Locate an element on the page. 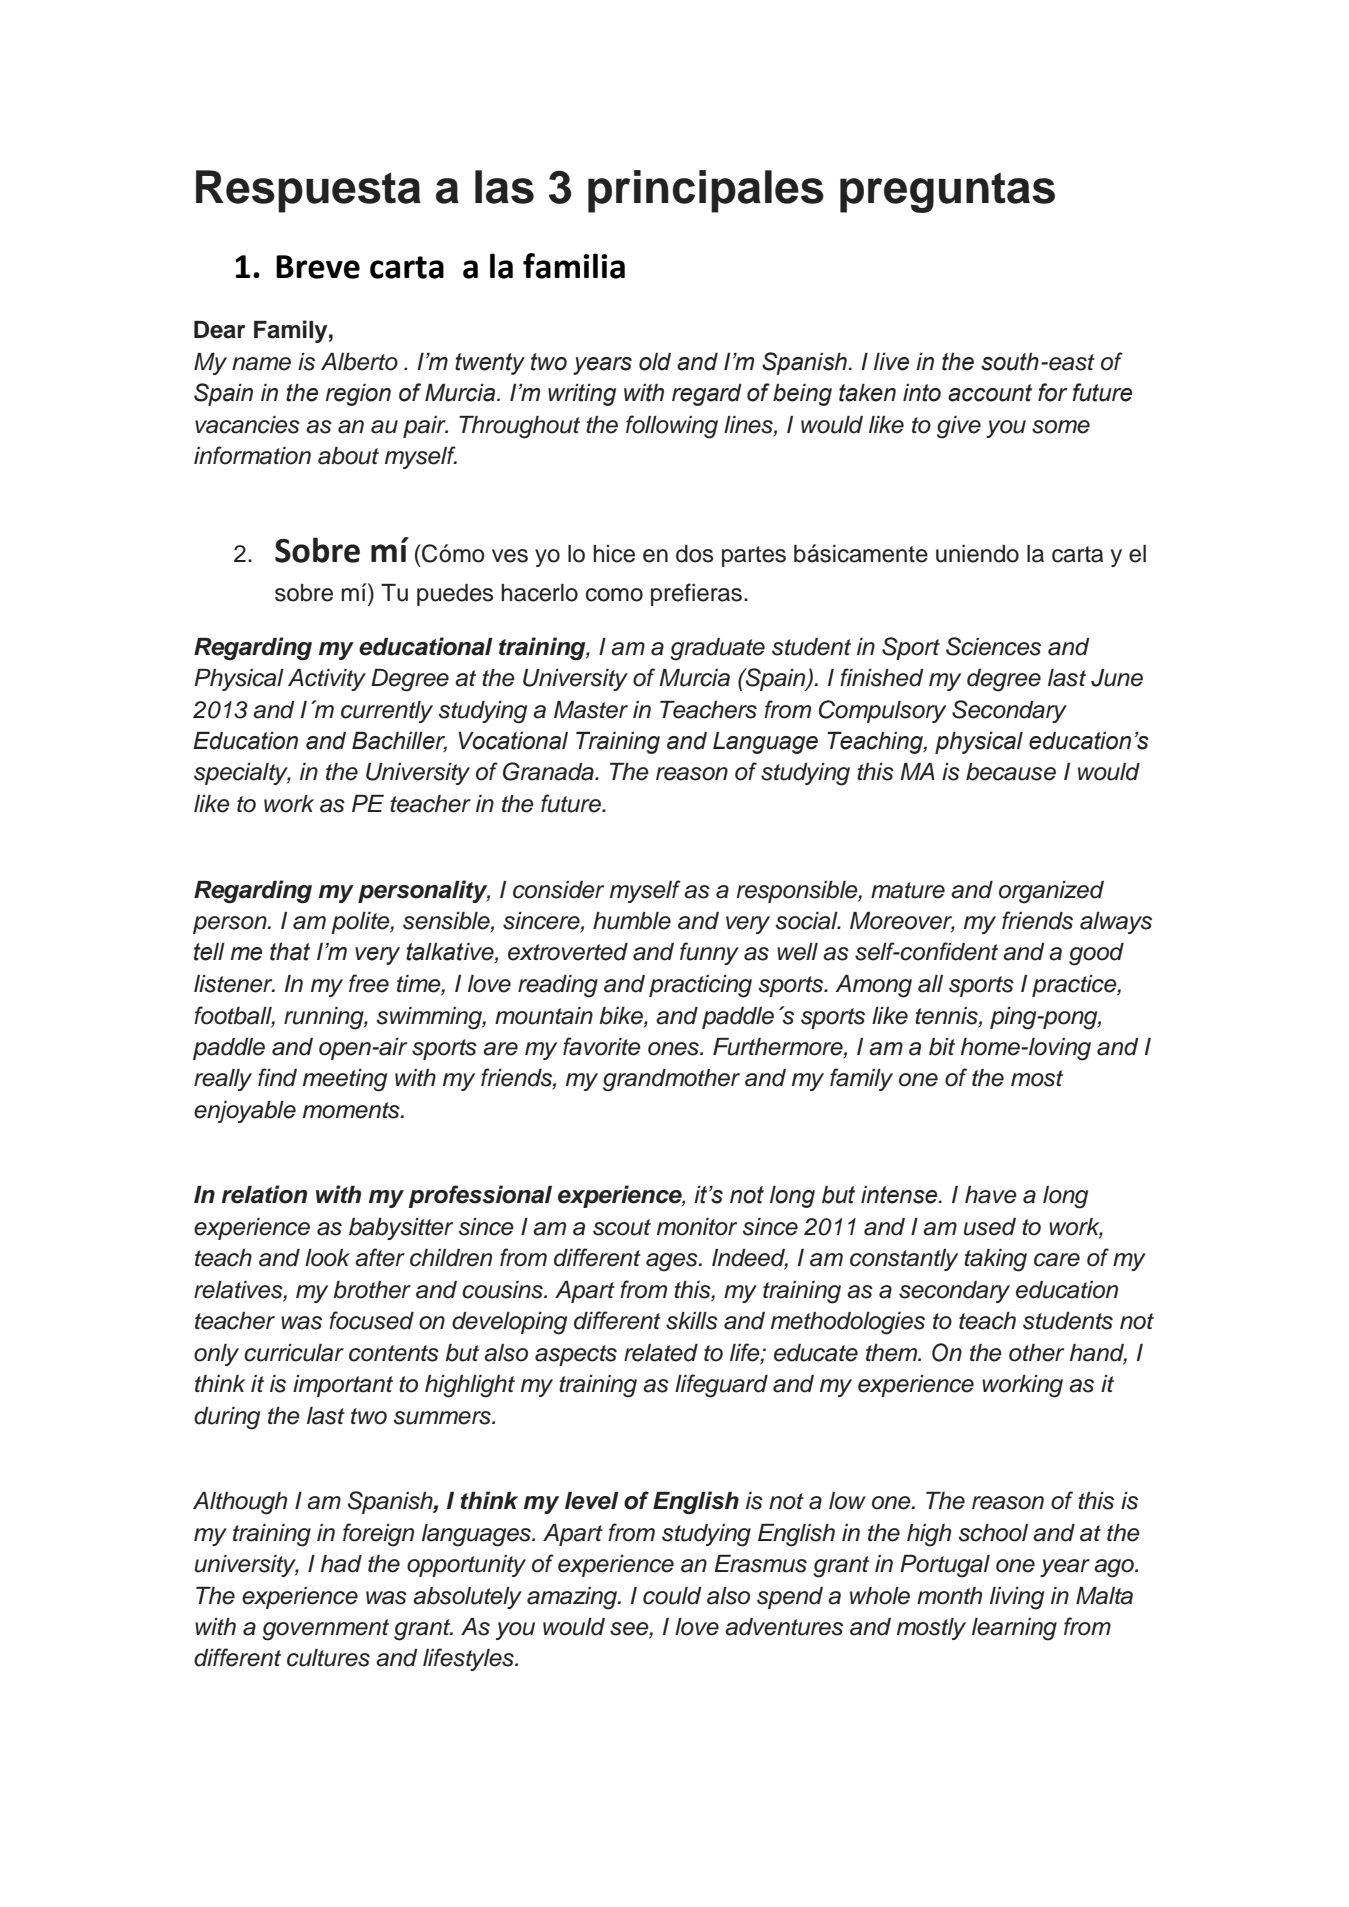 This document has height=1907, width=1349. principales is located at coordinates (706, 191).
